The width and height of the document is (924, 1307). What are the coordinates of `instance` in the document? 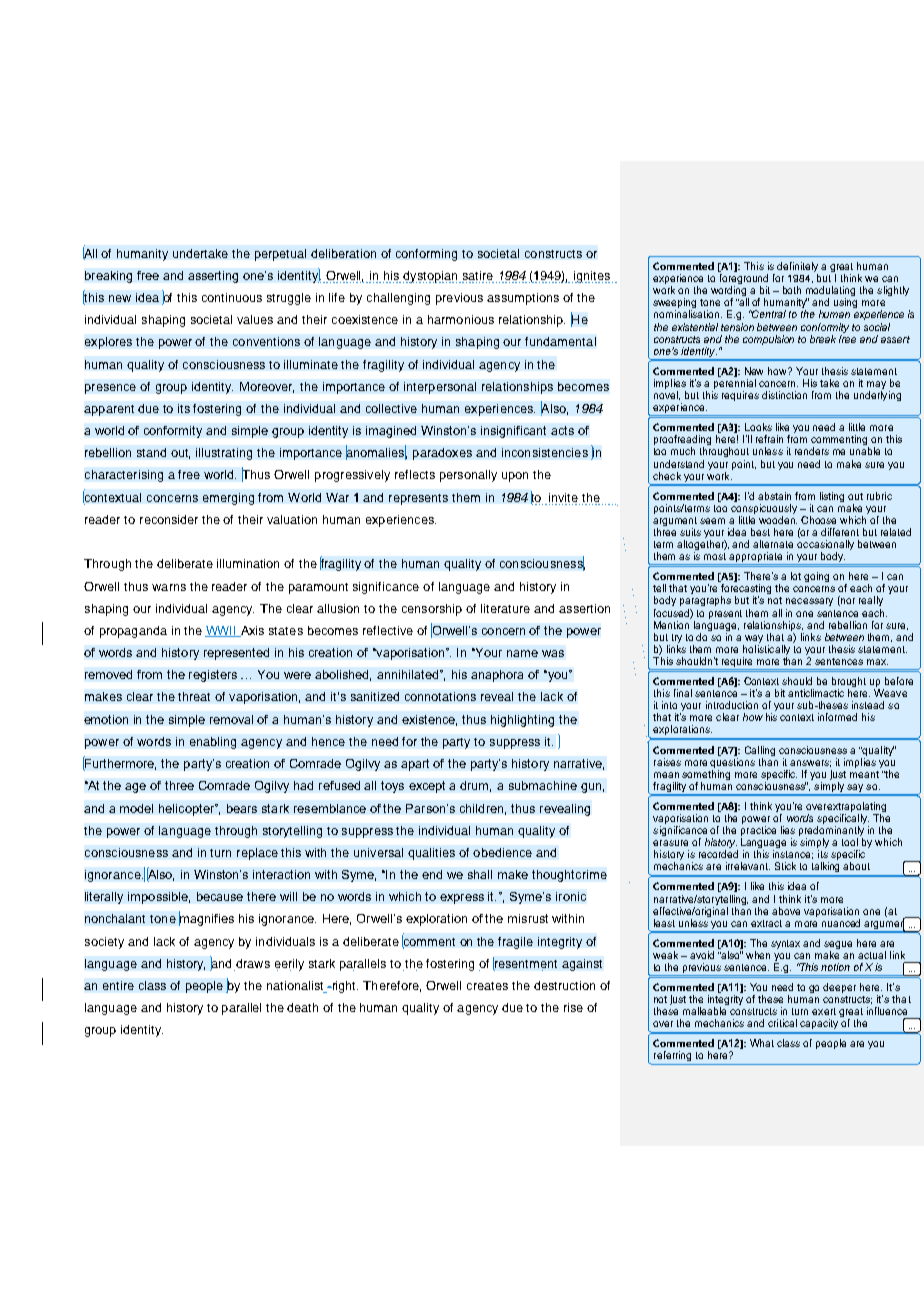 It's located at (793, 854).
